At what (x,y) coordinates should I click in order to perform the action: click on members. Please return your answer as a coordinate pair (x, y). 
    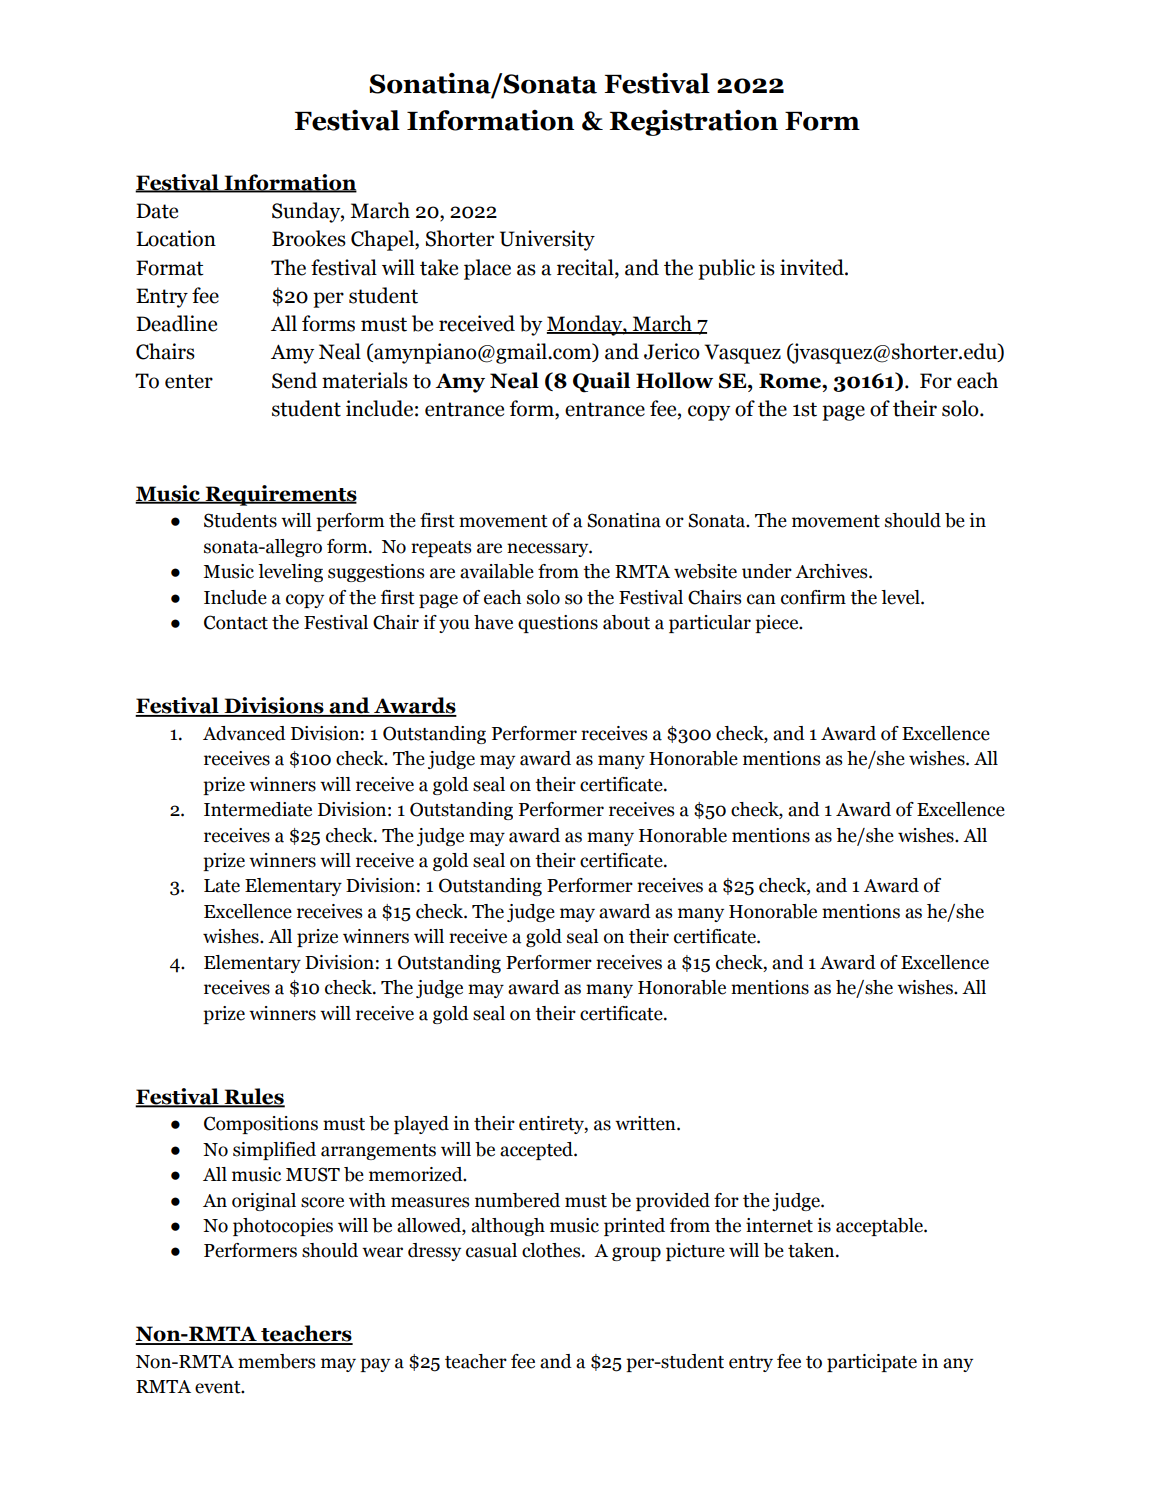
    Looking at the image, I should click on (277, 1361).
